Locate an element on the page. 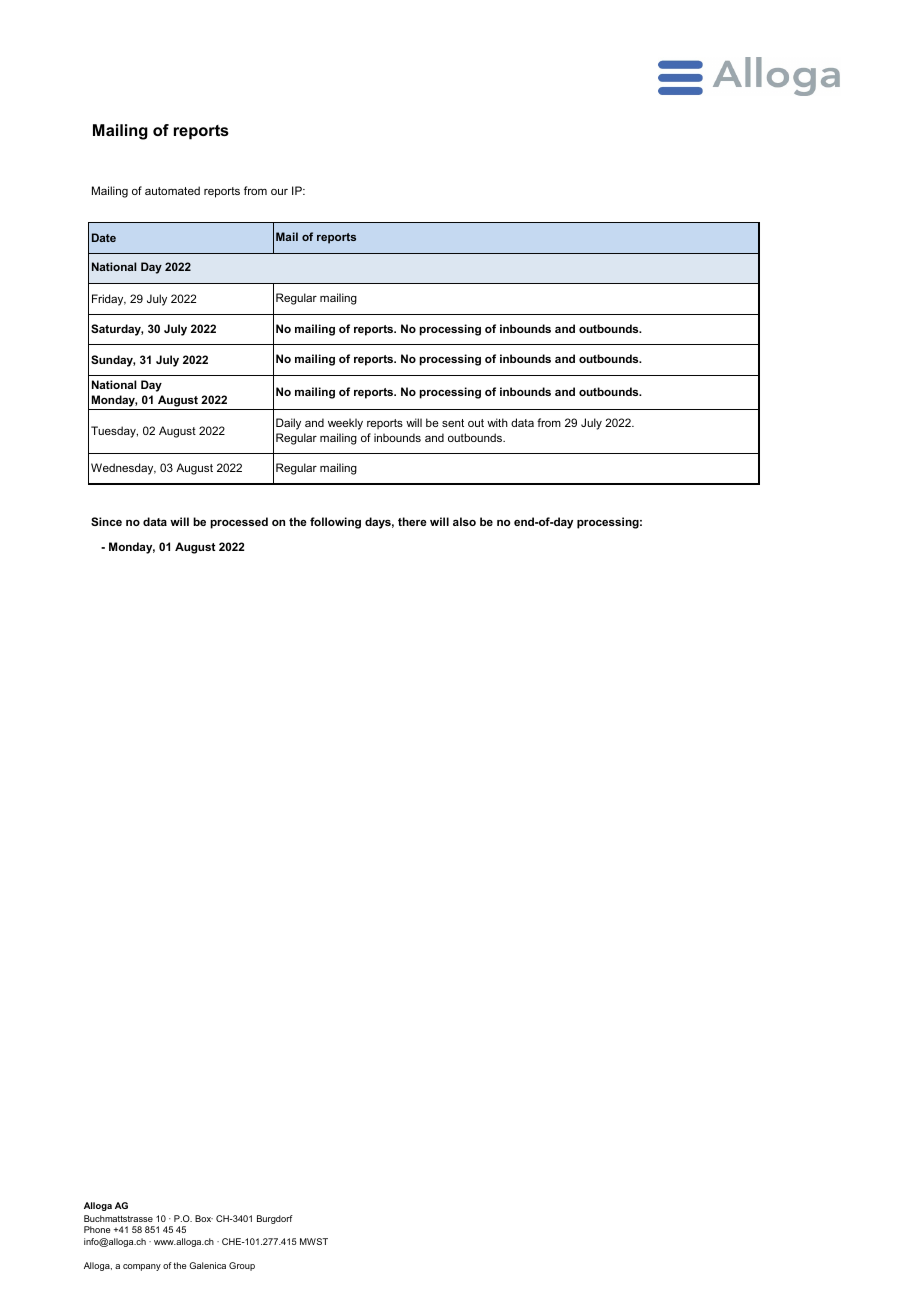 The image size is (924, 1308). there is located at coordinates (412, 521).
